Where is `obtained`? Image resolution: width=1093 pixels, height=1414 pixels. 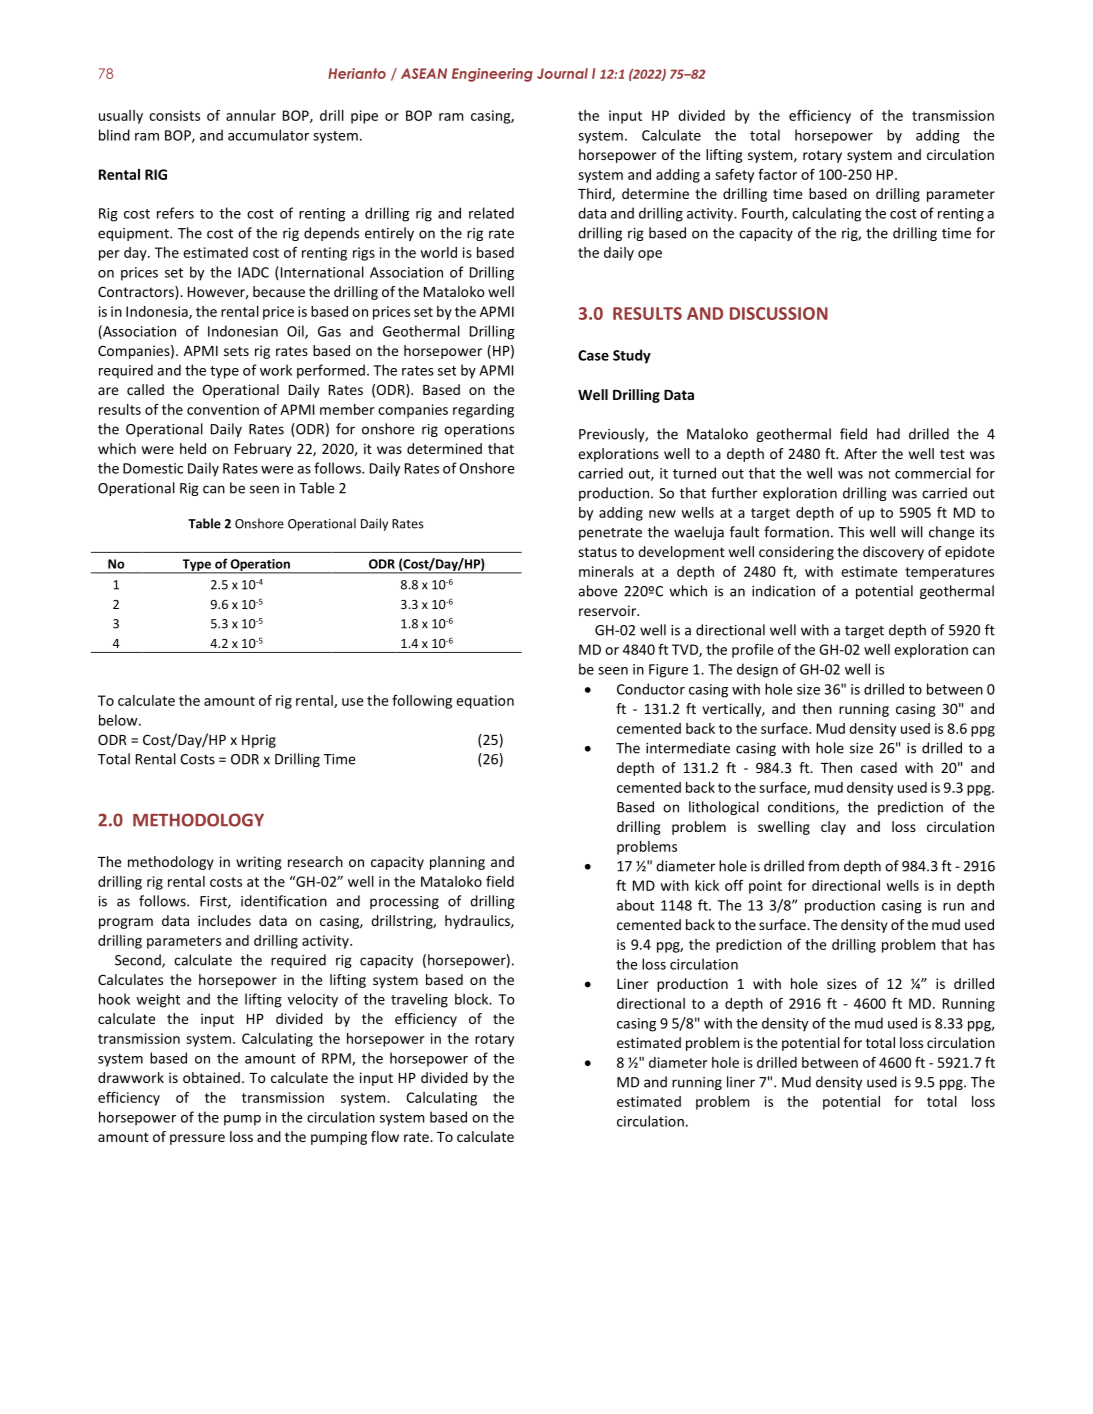 obtained is located at coordinates (211, 1077).
